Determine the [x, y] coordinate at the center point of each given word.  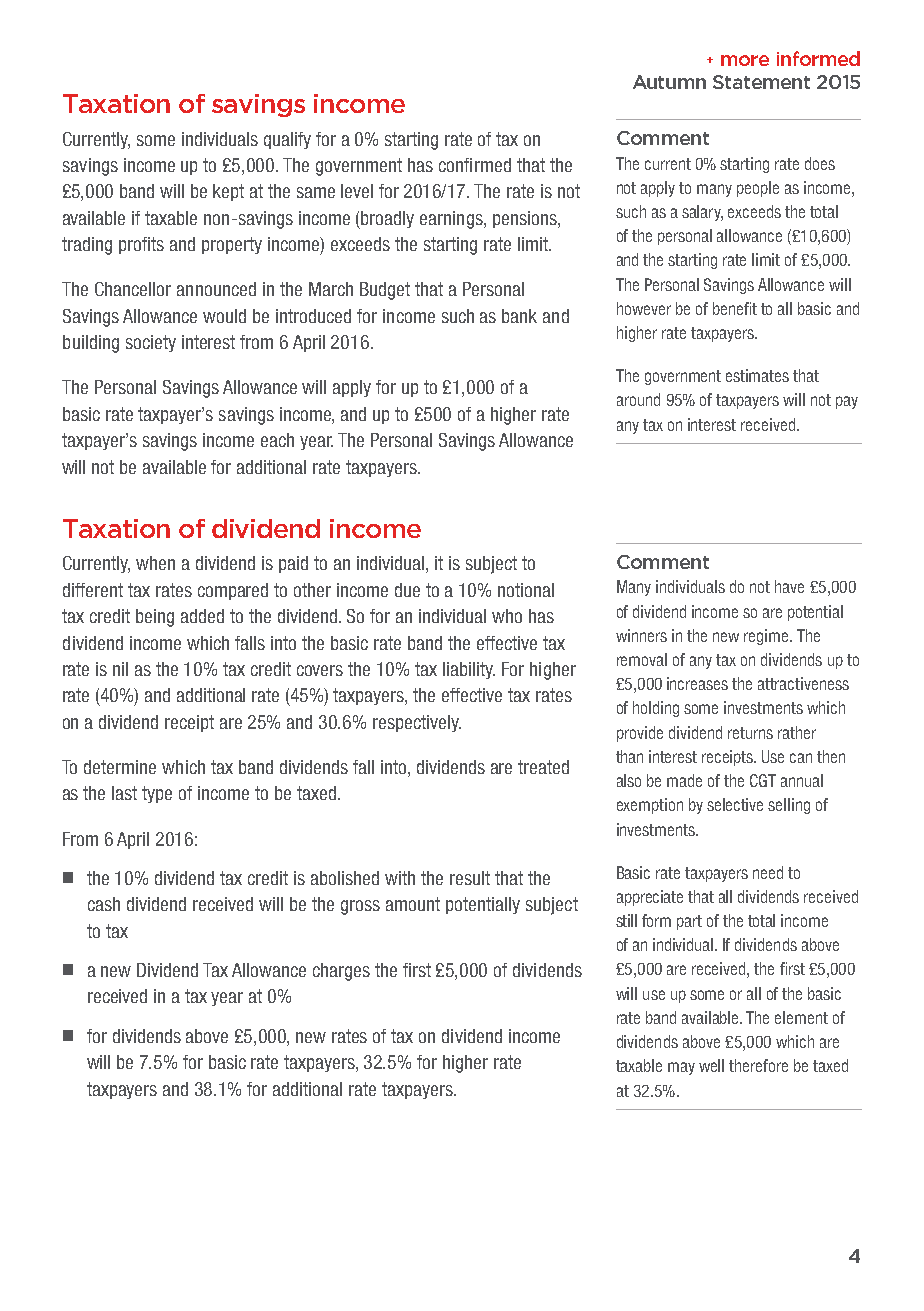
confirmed [475, 165]
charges [341, 972]
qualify [287, 140]
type [157, 794]
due [407, 590]
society [151, 343]
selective [735, 804]
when [155, 563]
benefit [735, 308]
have [789, 586]
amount [413, 904]
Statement [761, 82]
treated [543, 767]
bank [519, 316]
